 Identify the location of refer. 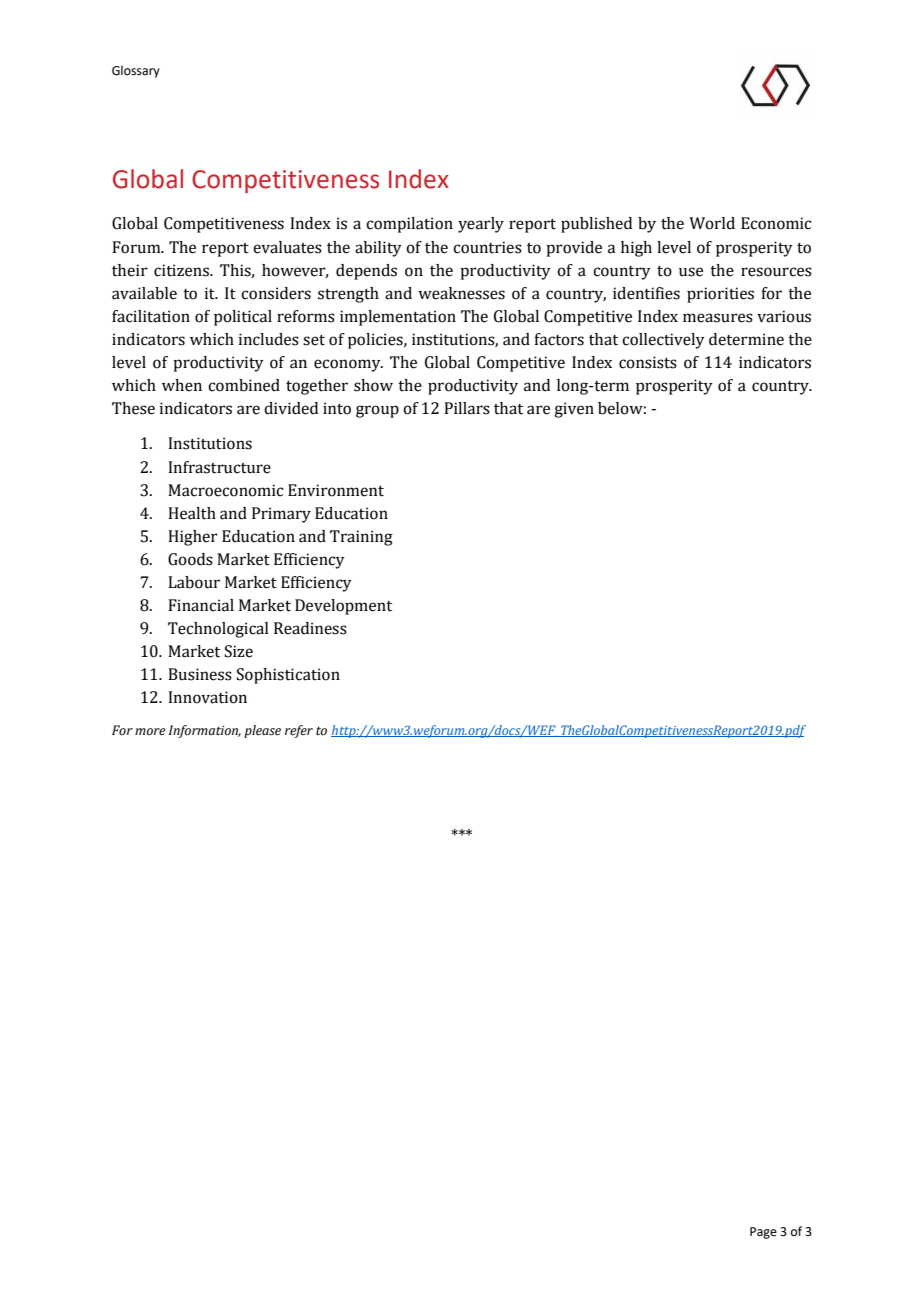
(299, 731).
